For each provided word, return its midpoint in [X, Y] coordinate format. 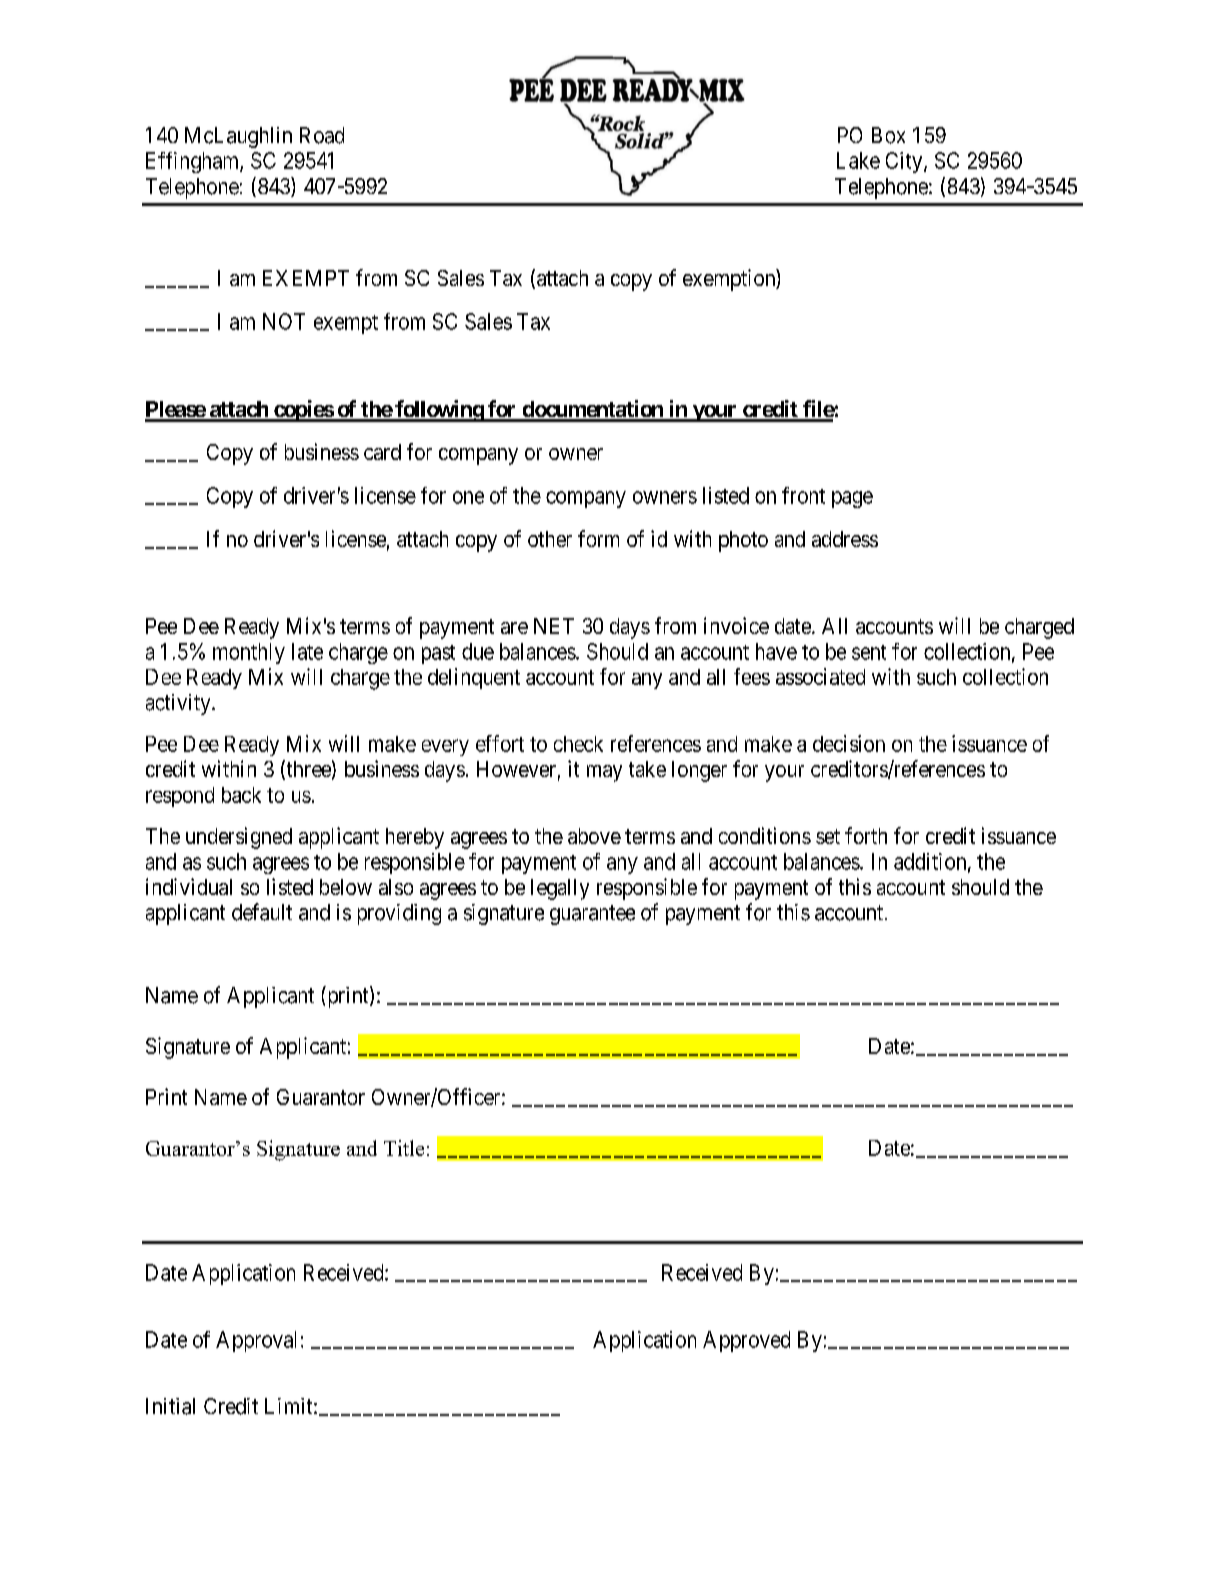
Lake [858, 160]
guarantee [592, 915]
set [828, 836]
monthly [249, 653]
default [262, 912]
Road [322, 135]
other [550, 539]
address [845, 539]
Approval [256, 1341]
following [439, 411]
